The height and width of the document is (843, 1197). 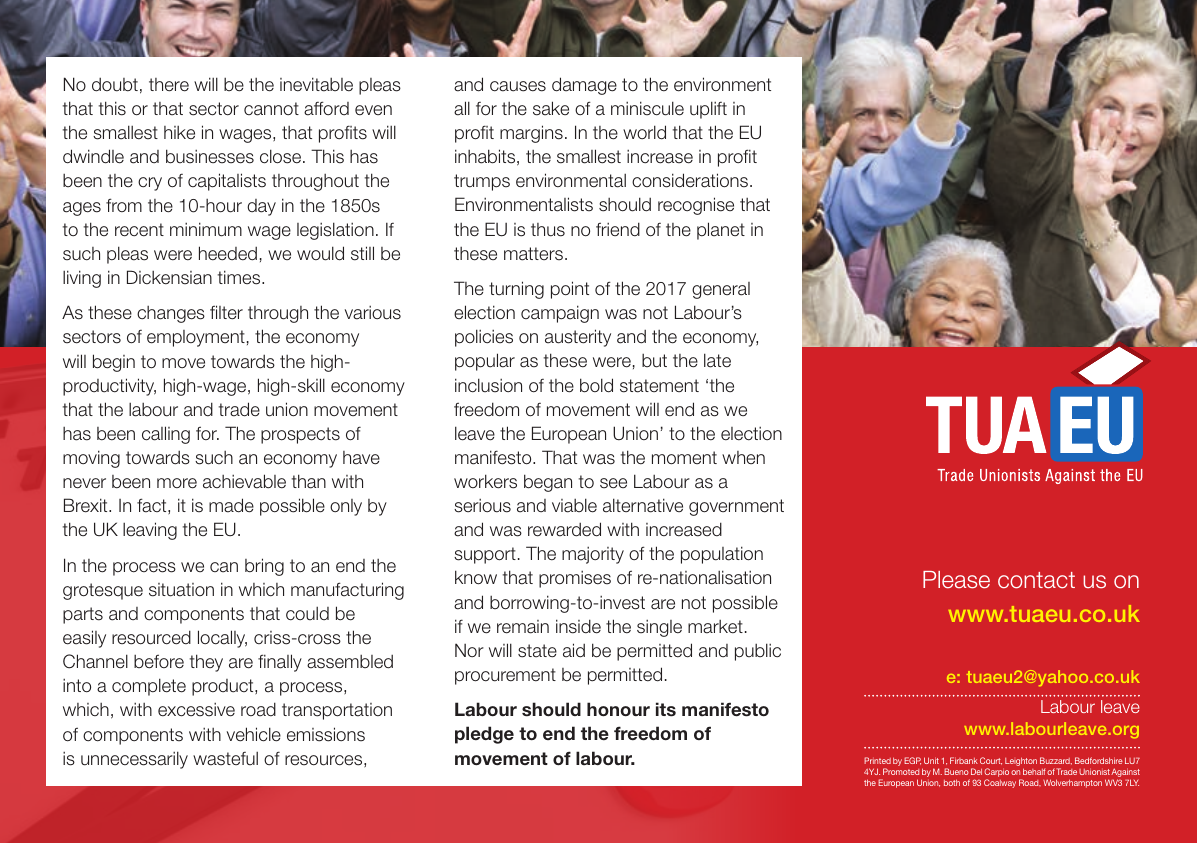 I want to click on wasteful, so click(x=225, y=758).
